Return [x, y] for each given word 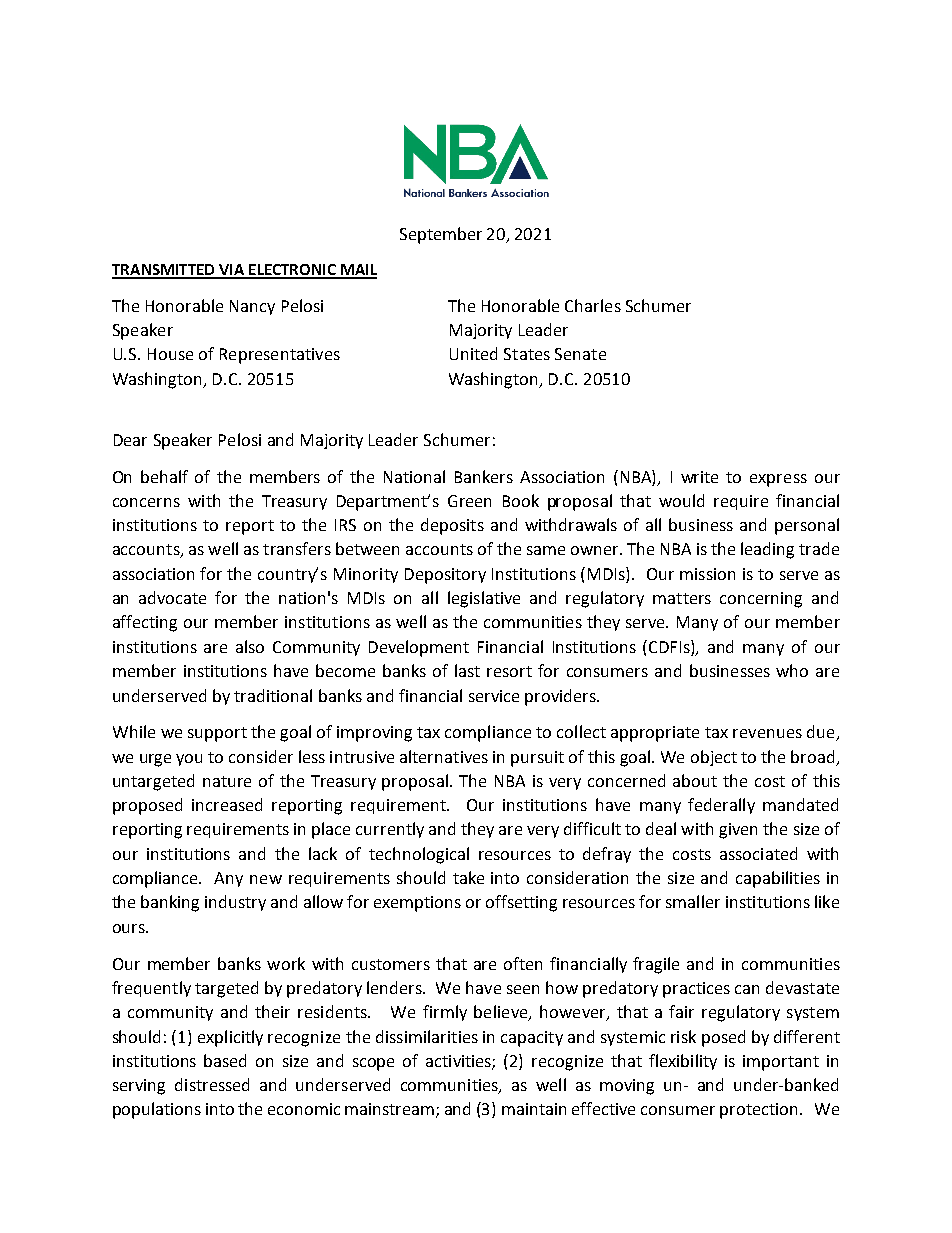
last [467, 670]
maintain [534, 1109]
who [792, 670]
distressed [212, 1084]
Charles [593, 305]
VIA [232, 271]
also [250, 646]
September [441, 235]
